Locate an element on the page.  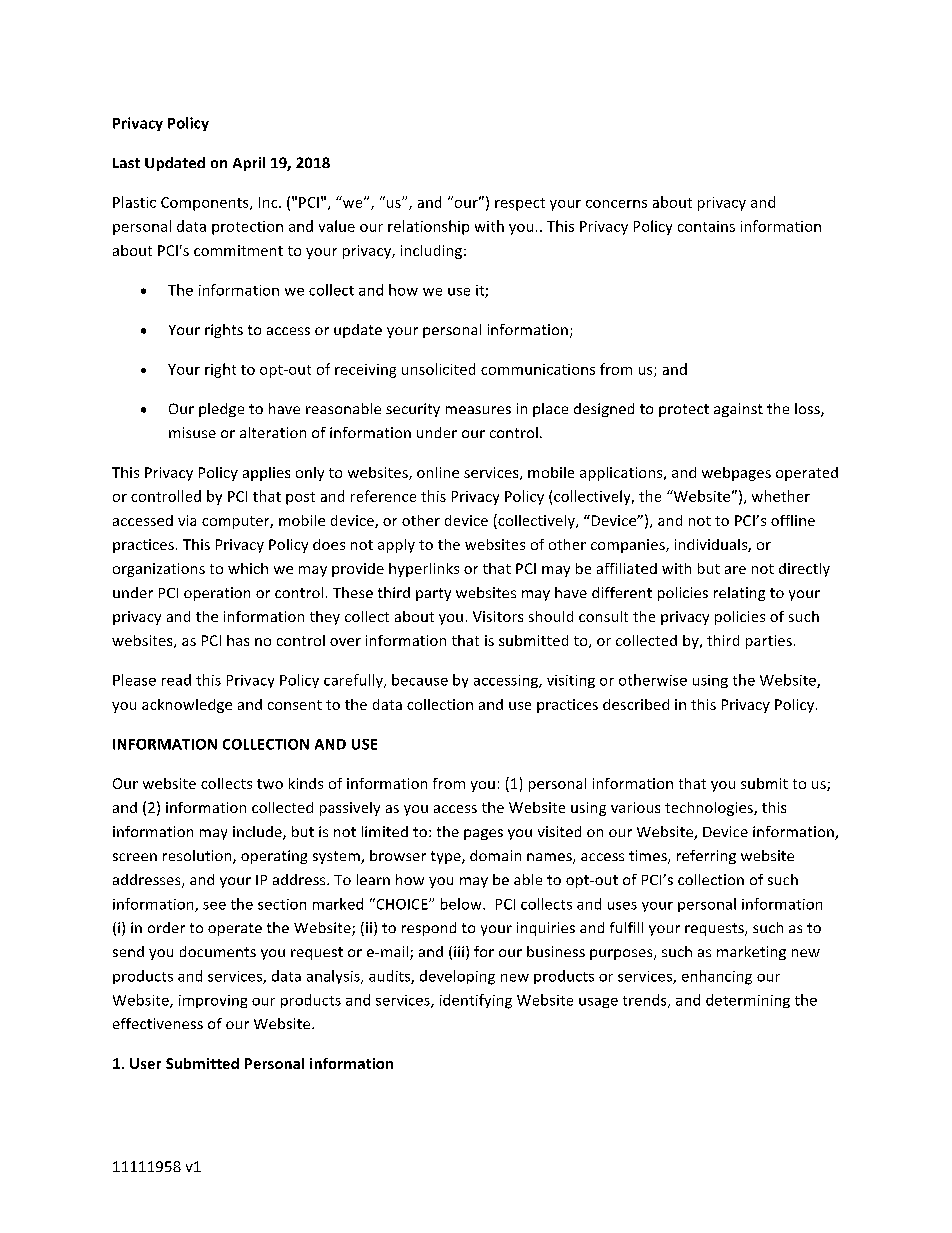
operation is located at coordinates (217, 594).
